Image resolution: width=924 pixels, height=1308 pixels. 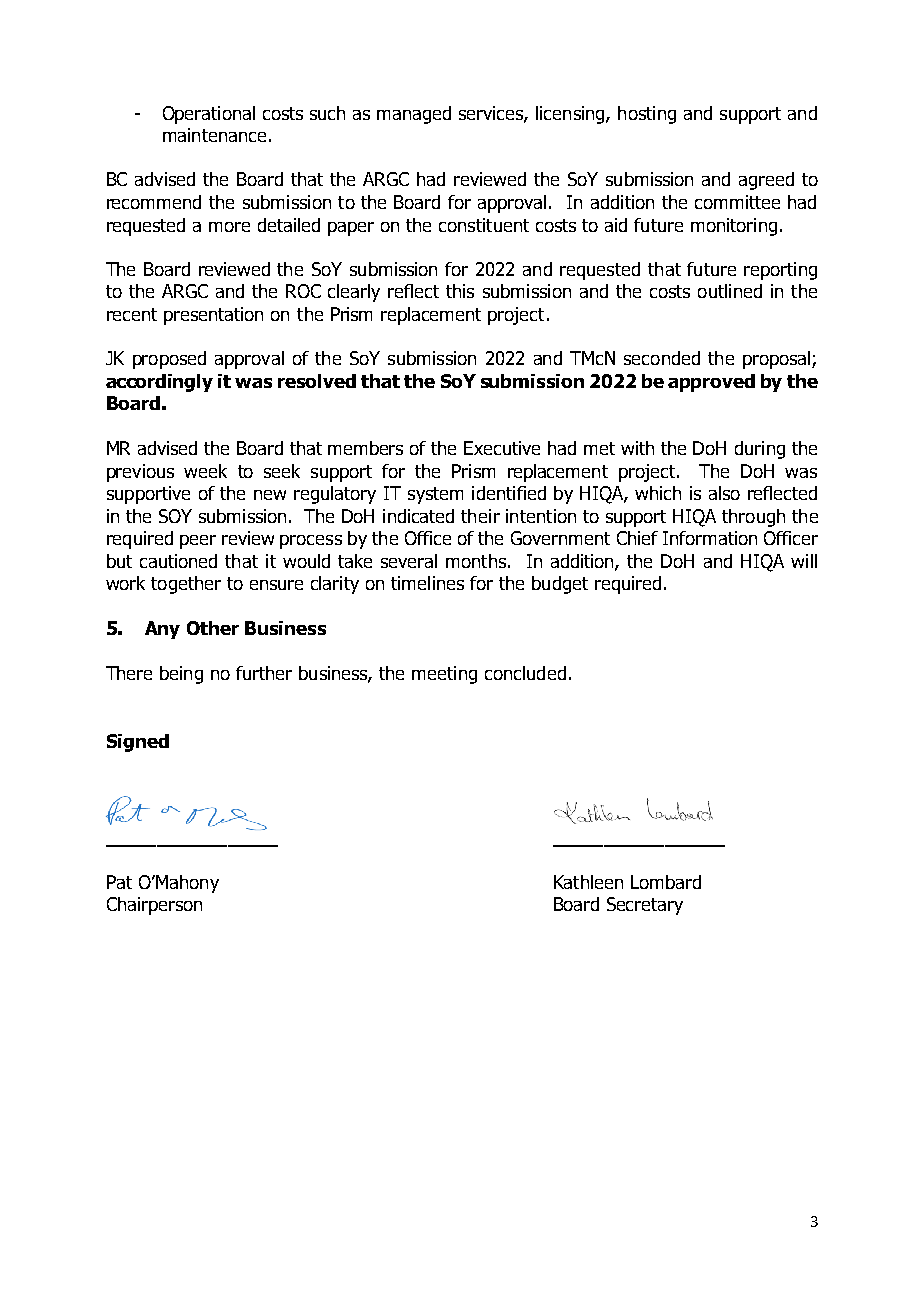 I want to click on being, so click(x=181, y=675).
